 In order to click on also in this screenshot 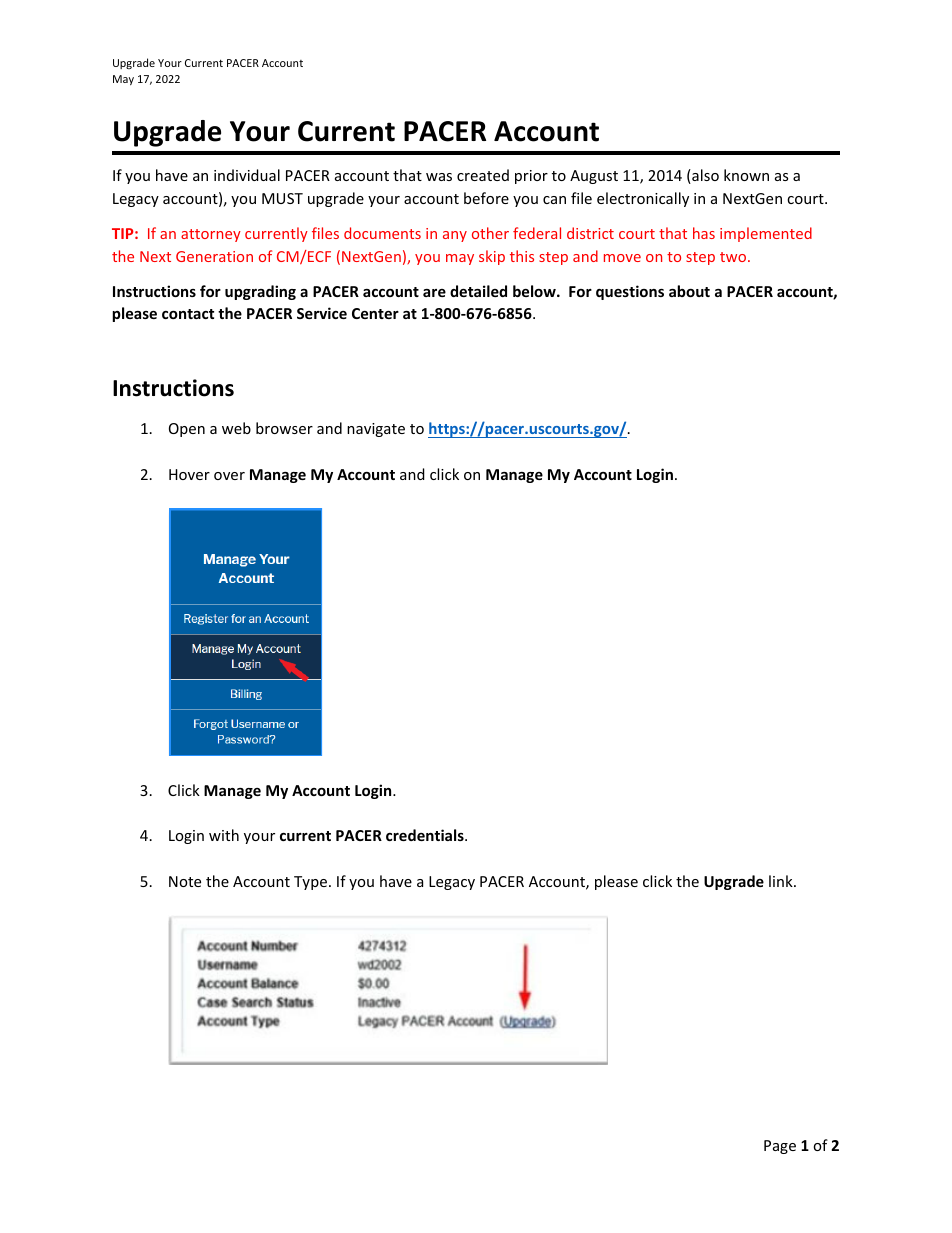, I will do `click(704, 176)`.
